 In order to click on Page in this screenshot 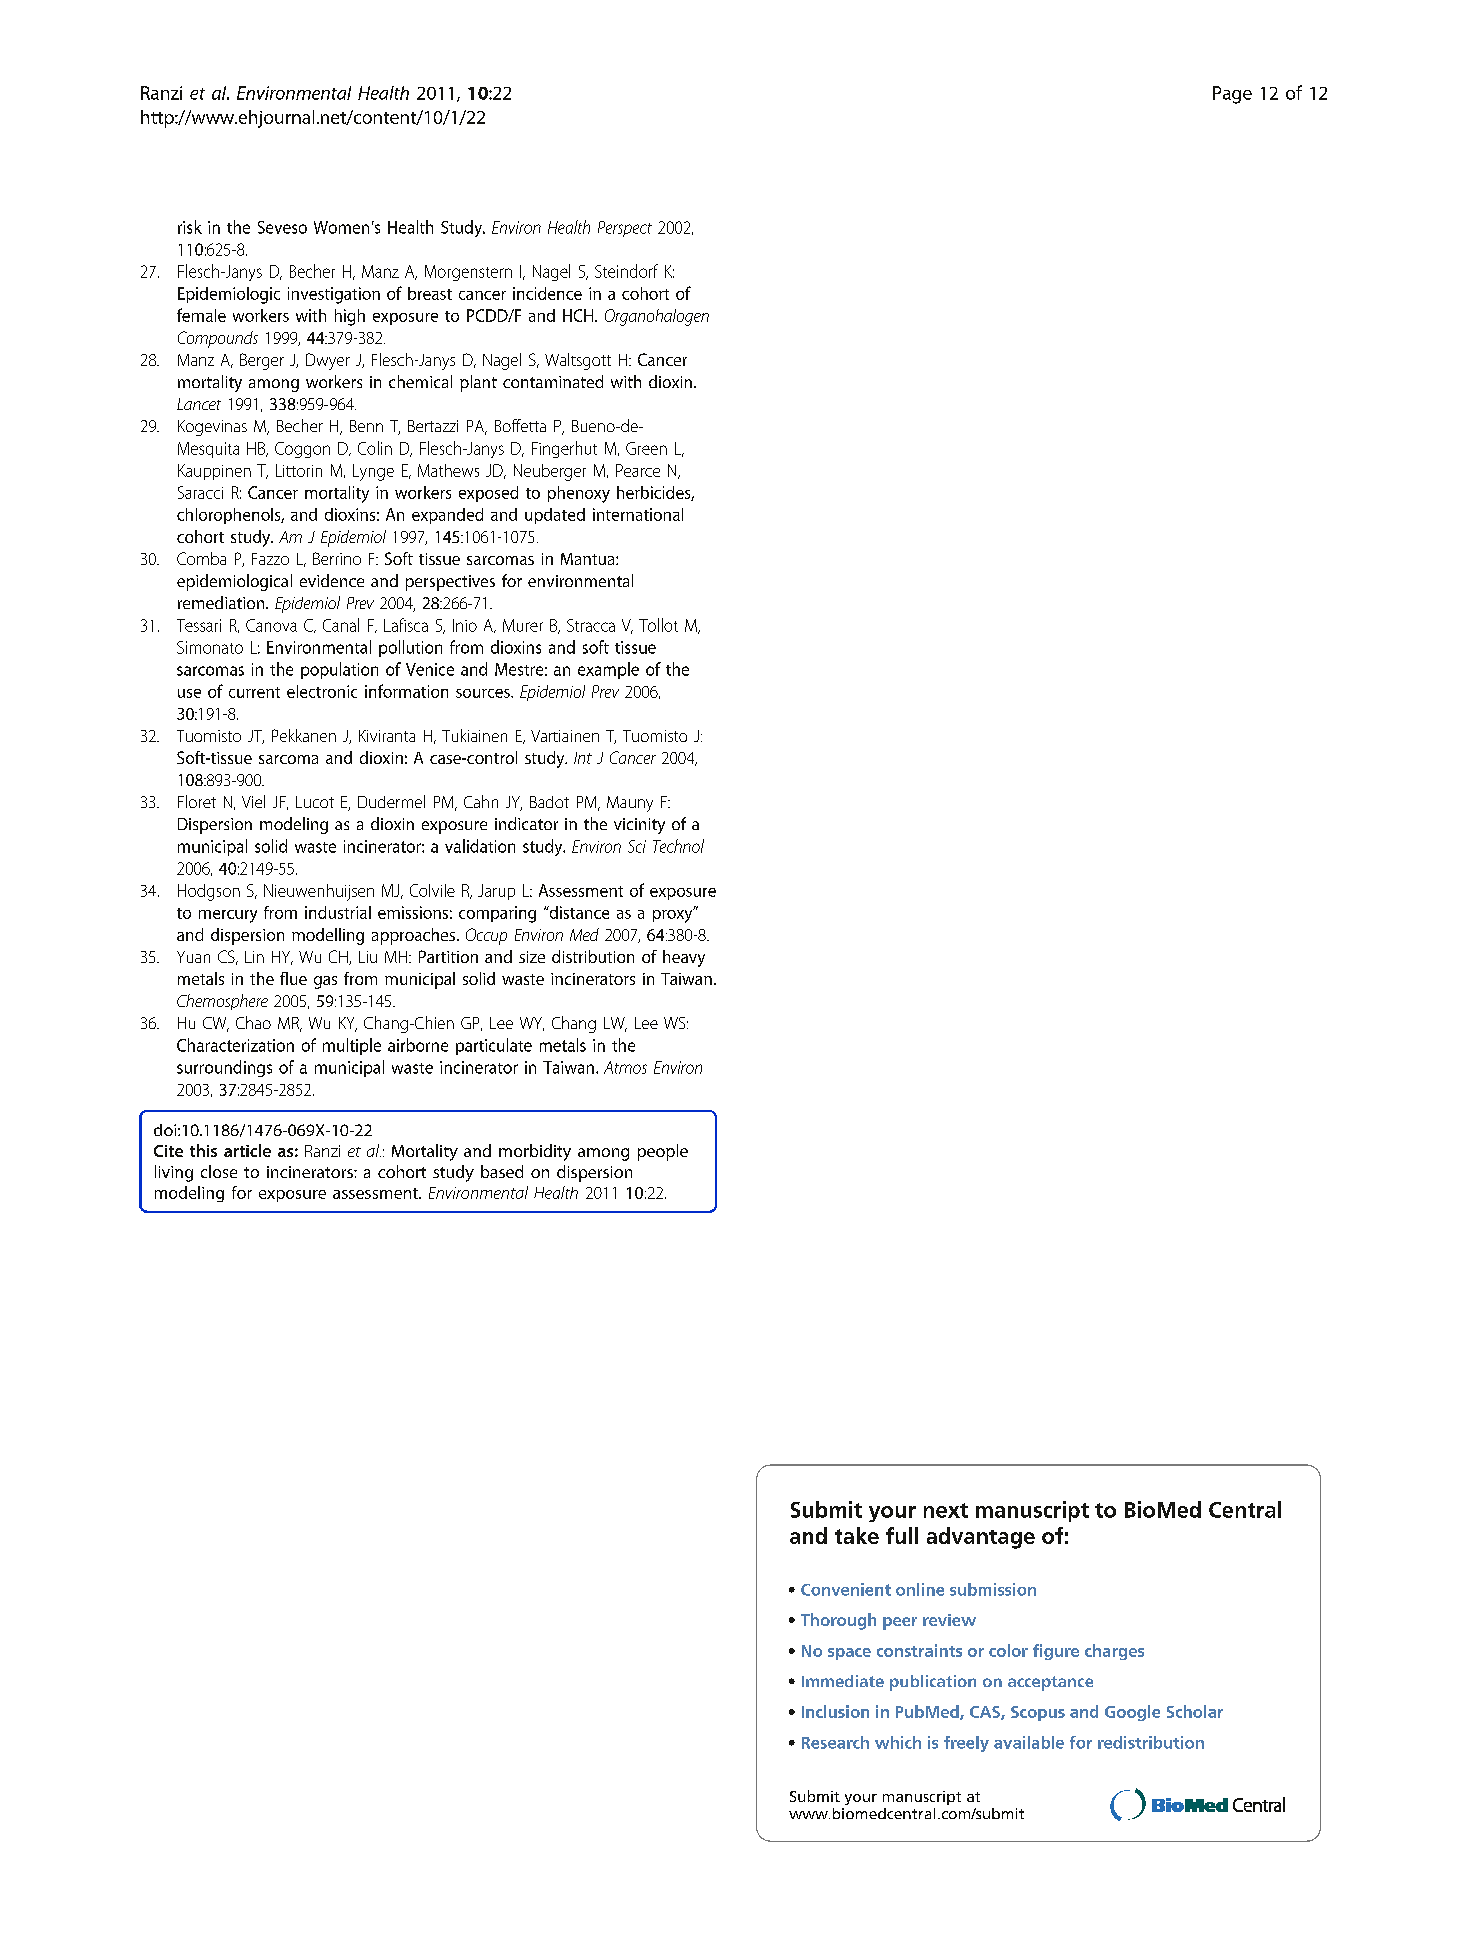, I will do `click(1232, 95)`.
